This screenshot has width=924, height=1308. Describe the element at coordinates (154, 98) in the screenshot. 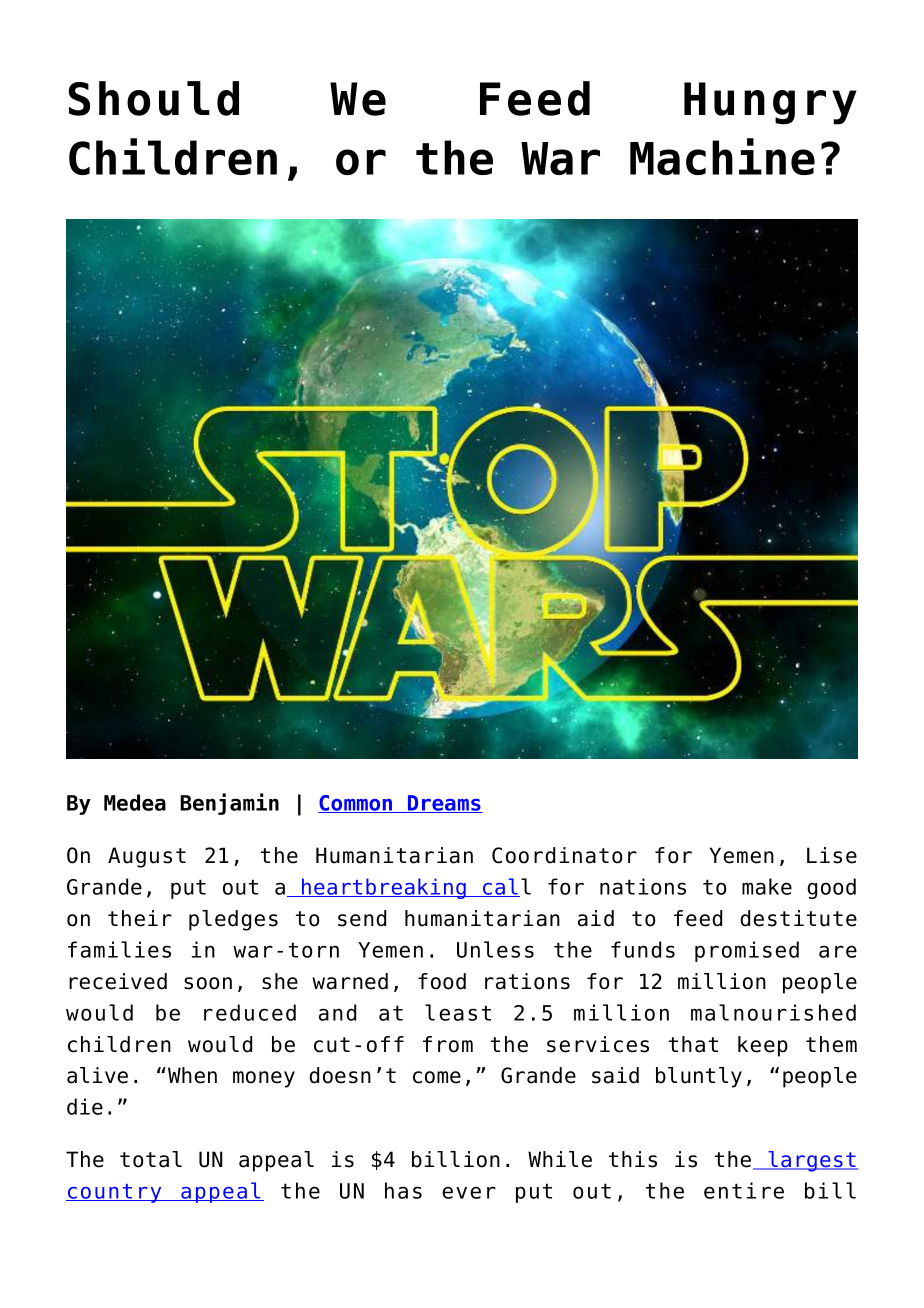

I see `Should` at that location.
